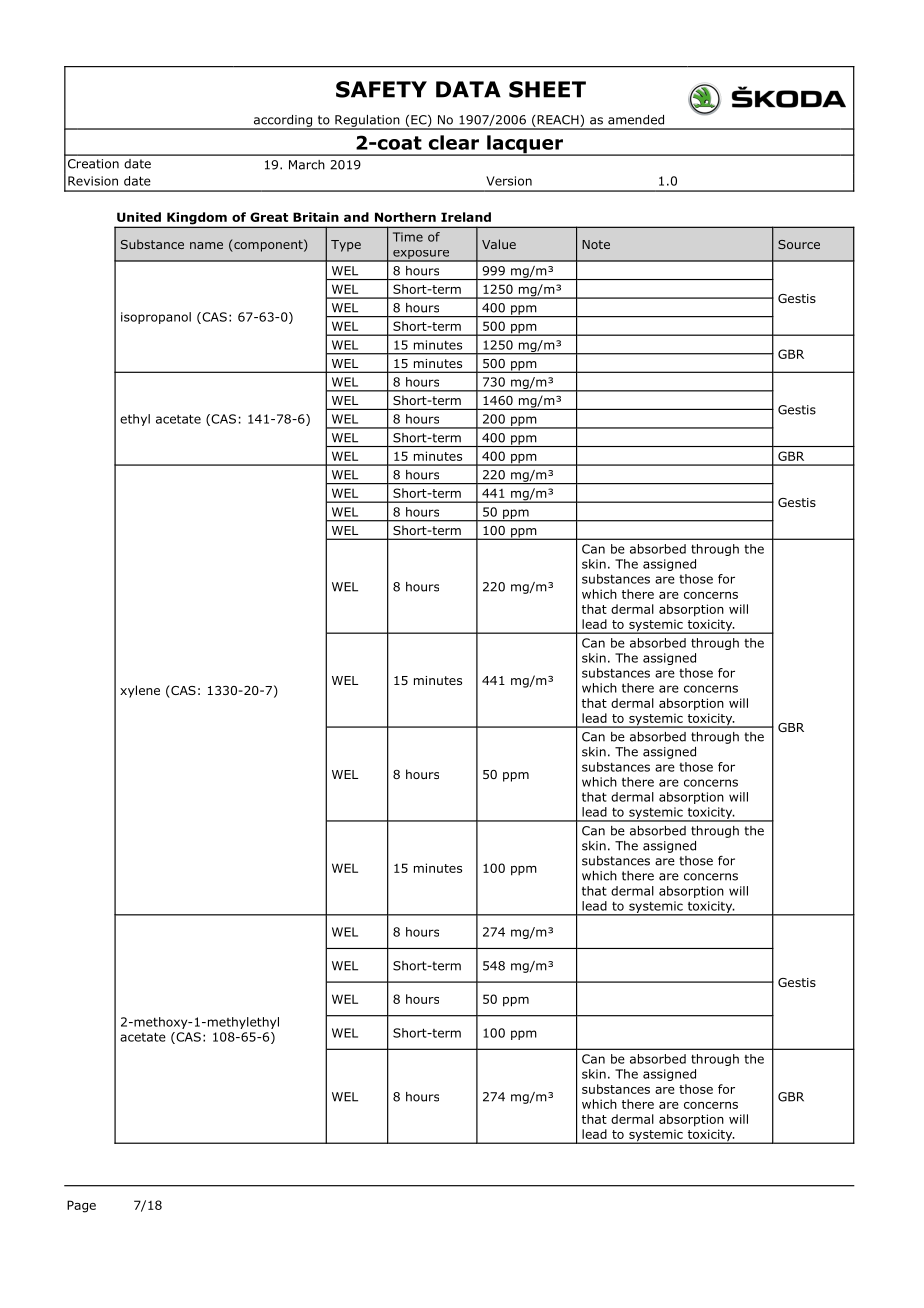 The image size is (924, 1308). I want to click on isopropanol, so click(156, 318).
